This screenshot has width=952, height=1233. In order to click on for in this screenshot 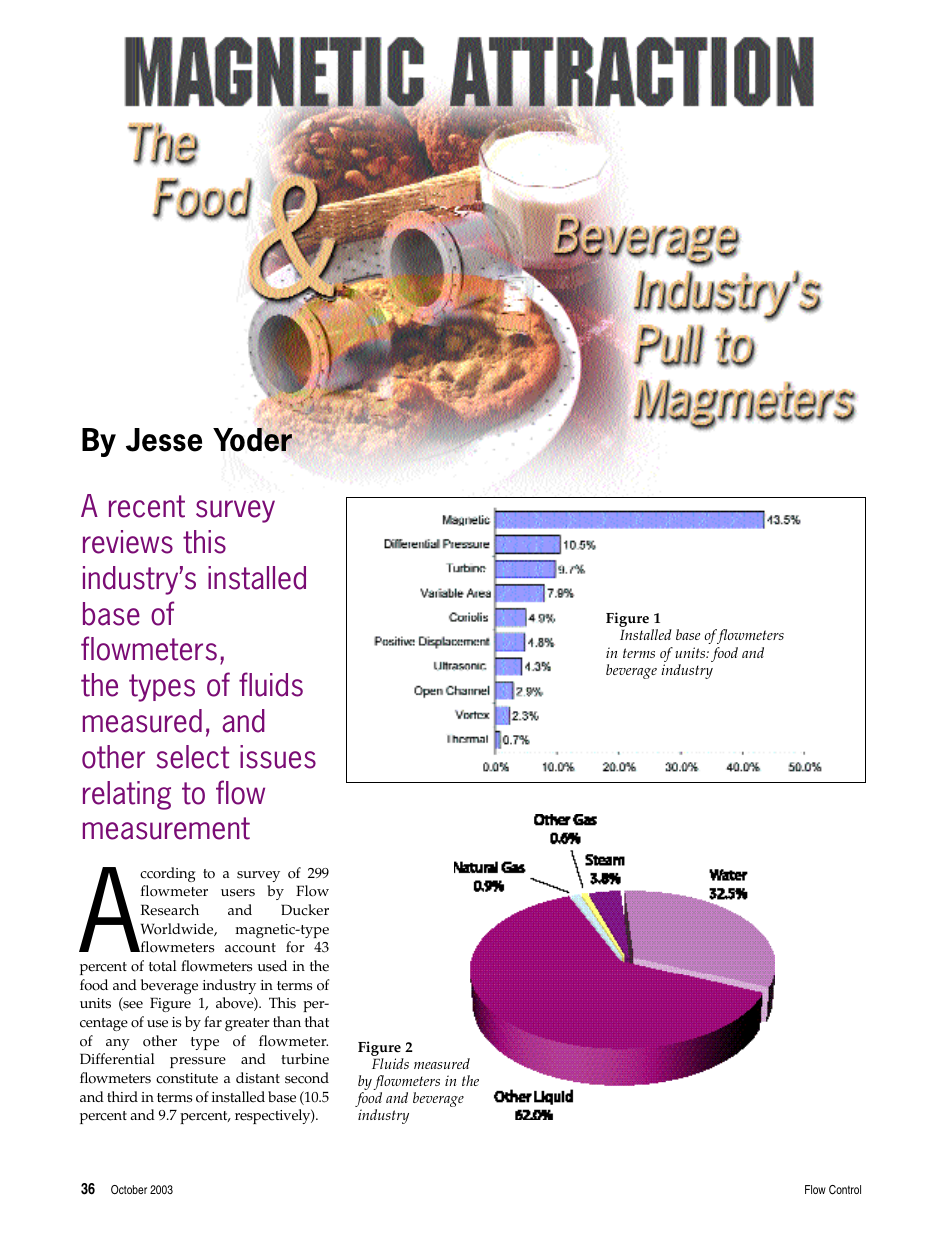, I will do `click(295, 947)`.
